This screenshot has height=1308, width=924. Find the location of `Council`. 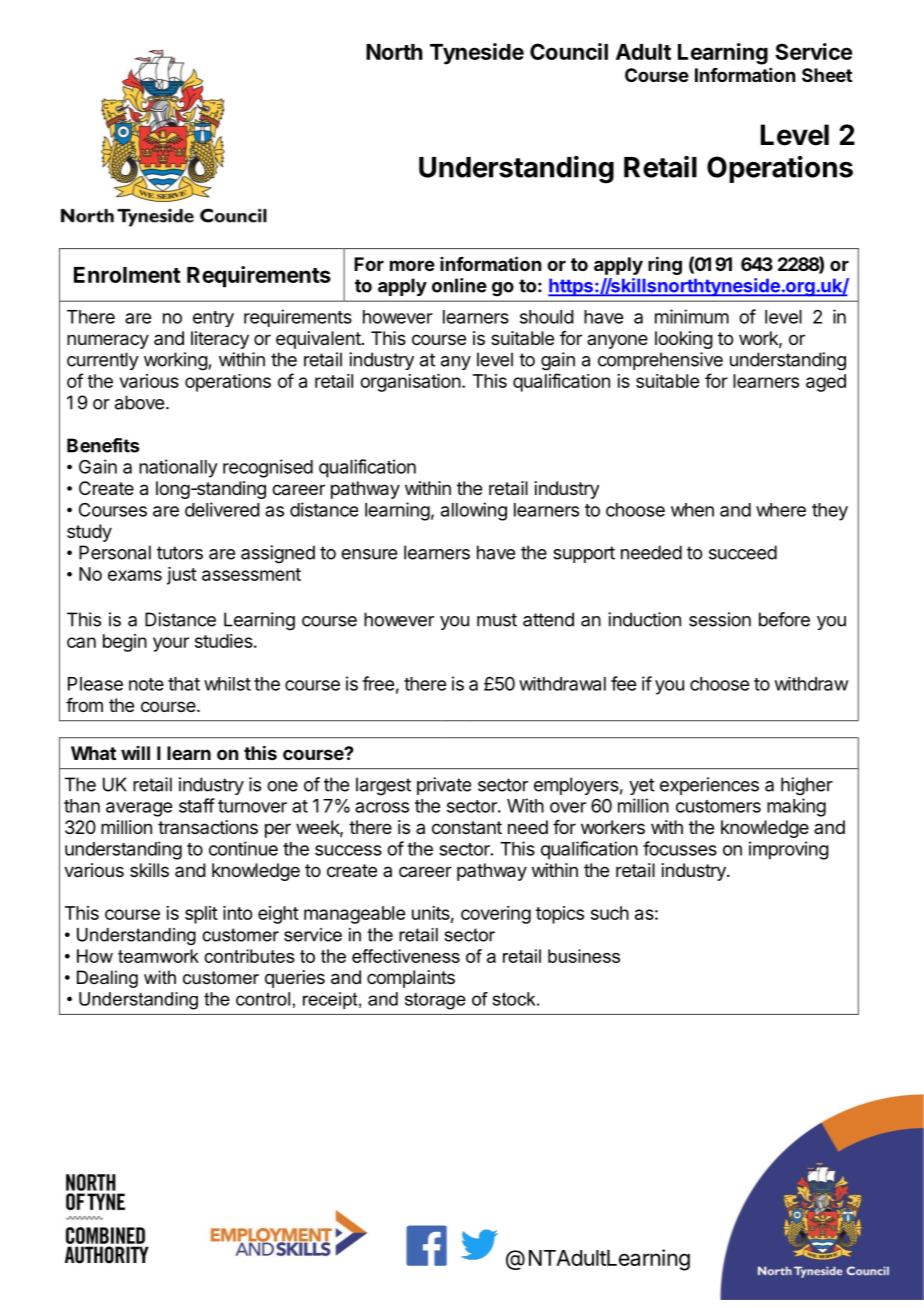

Council is located at coordinates (569, 51).
